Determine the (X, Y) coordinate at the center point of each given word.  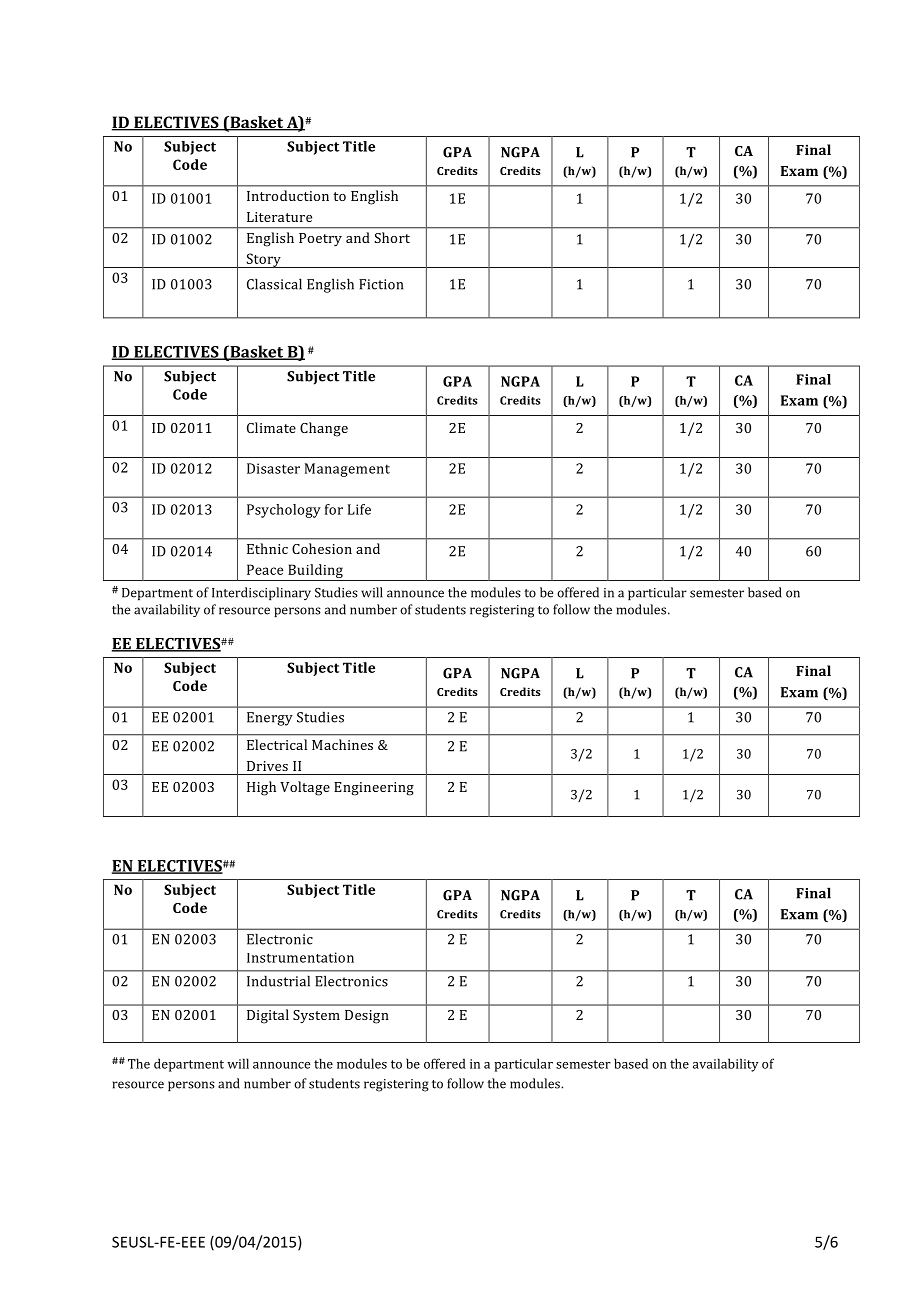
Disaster (273, 468)
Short (392, 237)
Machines (342, 744)
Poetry (320, 239)
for (334, 509)
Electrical (277, 744)
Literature (279, 217)
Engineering (374, 789)
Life (359, 509)
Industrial (278, 981)
